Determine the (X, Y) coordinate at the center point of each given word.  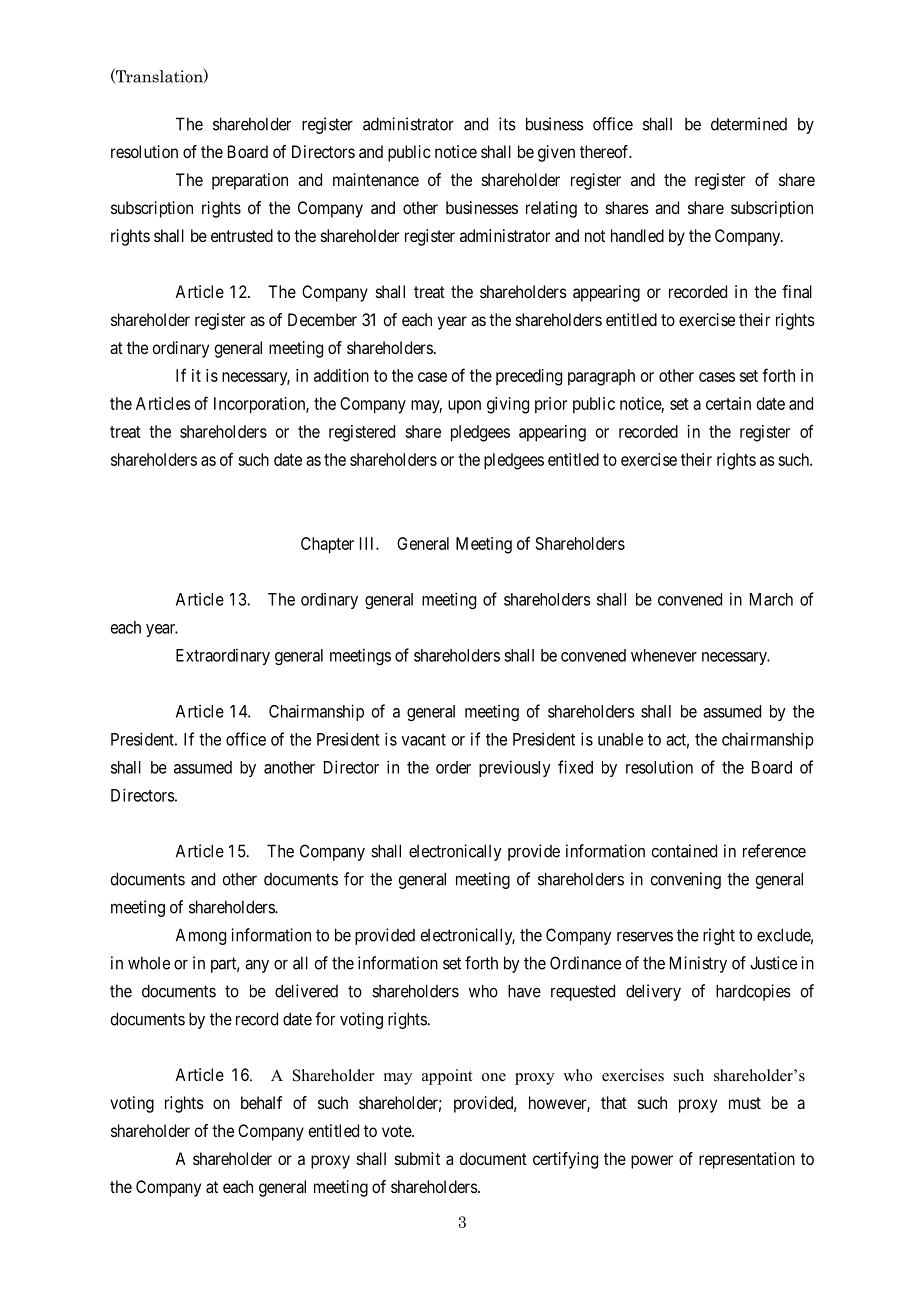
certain (728, 403)
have (524, 991)
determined (749, 124)
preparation (250, 181)
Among (201, 936)
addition (341, 375)
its (507, 124)
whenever (664, 655)
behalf (261, 1102)
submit (417, 1158)
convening (685, 880)
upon (464, 407)
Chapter (327, 545)
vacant (424, 740)
